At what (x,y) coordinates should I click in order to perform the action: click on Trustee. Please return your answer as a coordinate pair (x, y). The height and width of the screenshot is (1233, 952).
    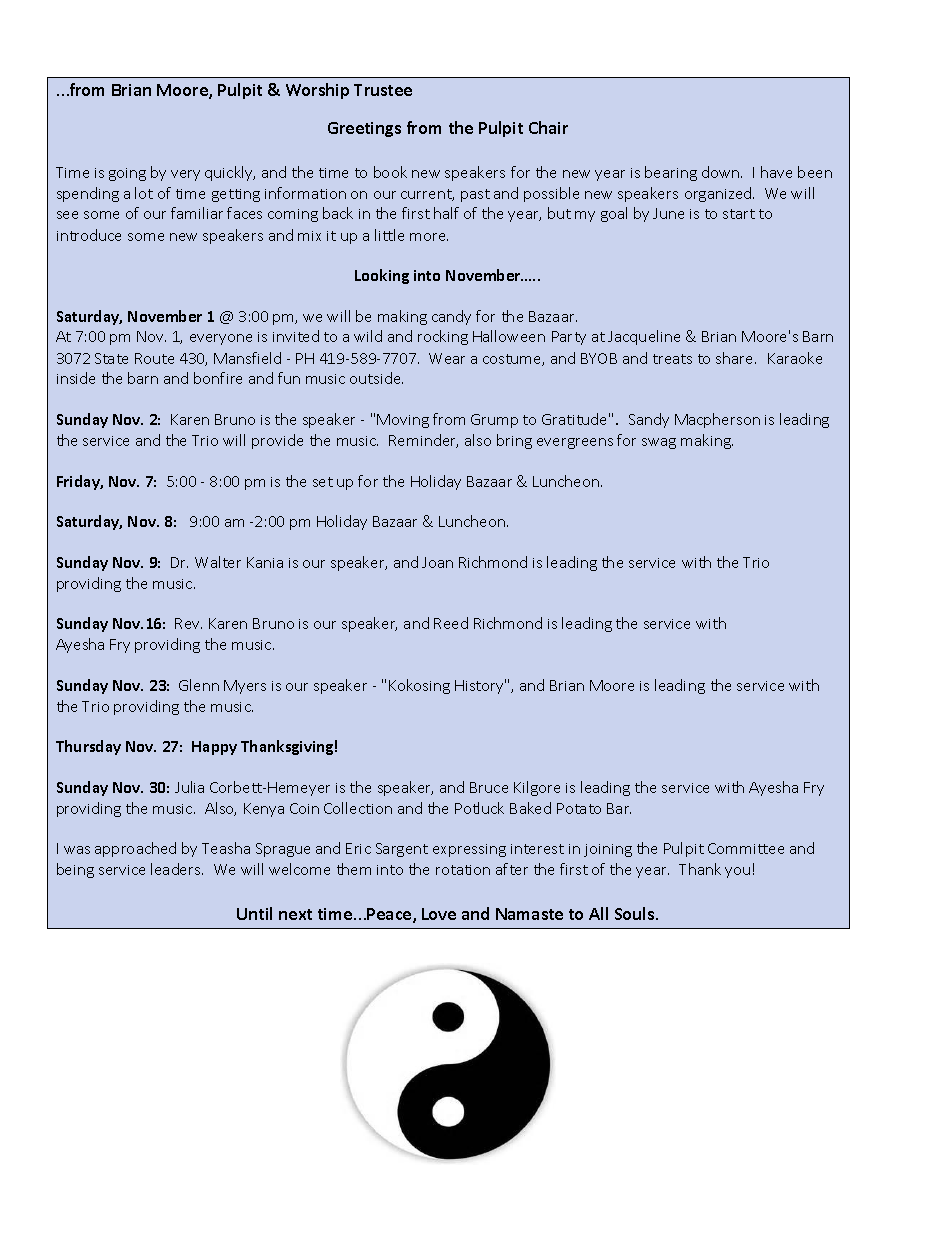
    Looking at the image, I should click on (383, 90).
